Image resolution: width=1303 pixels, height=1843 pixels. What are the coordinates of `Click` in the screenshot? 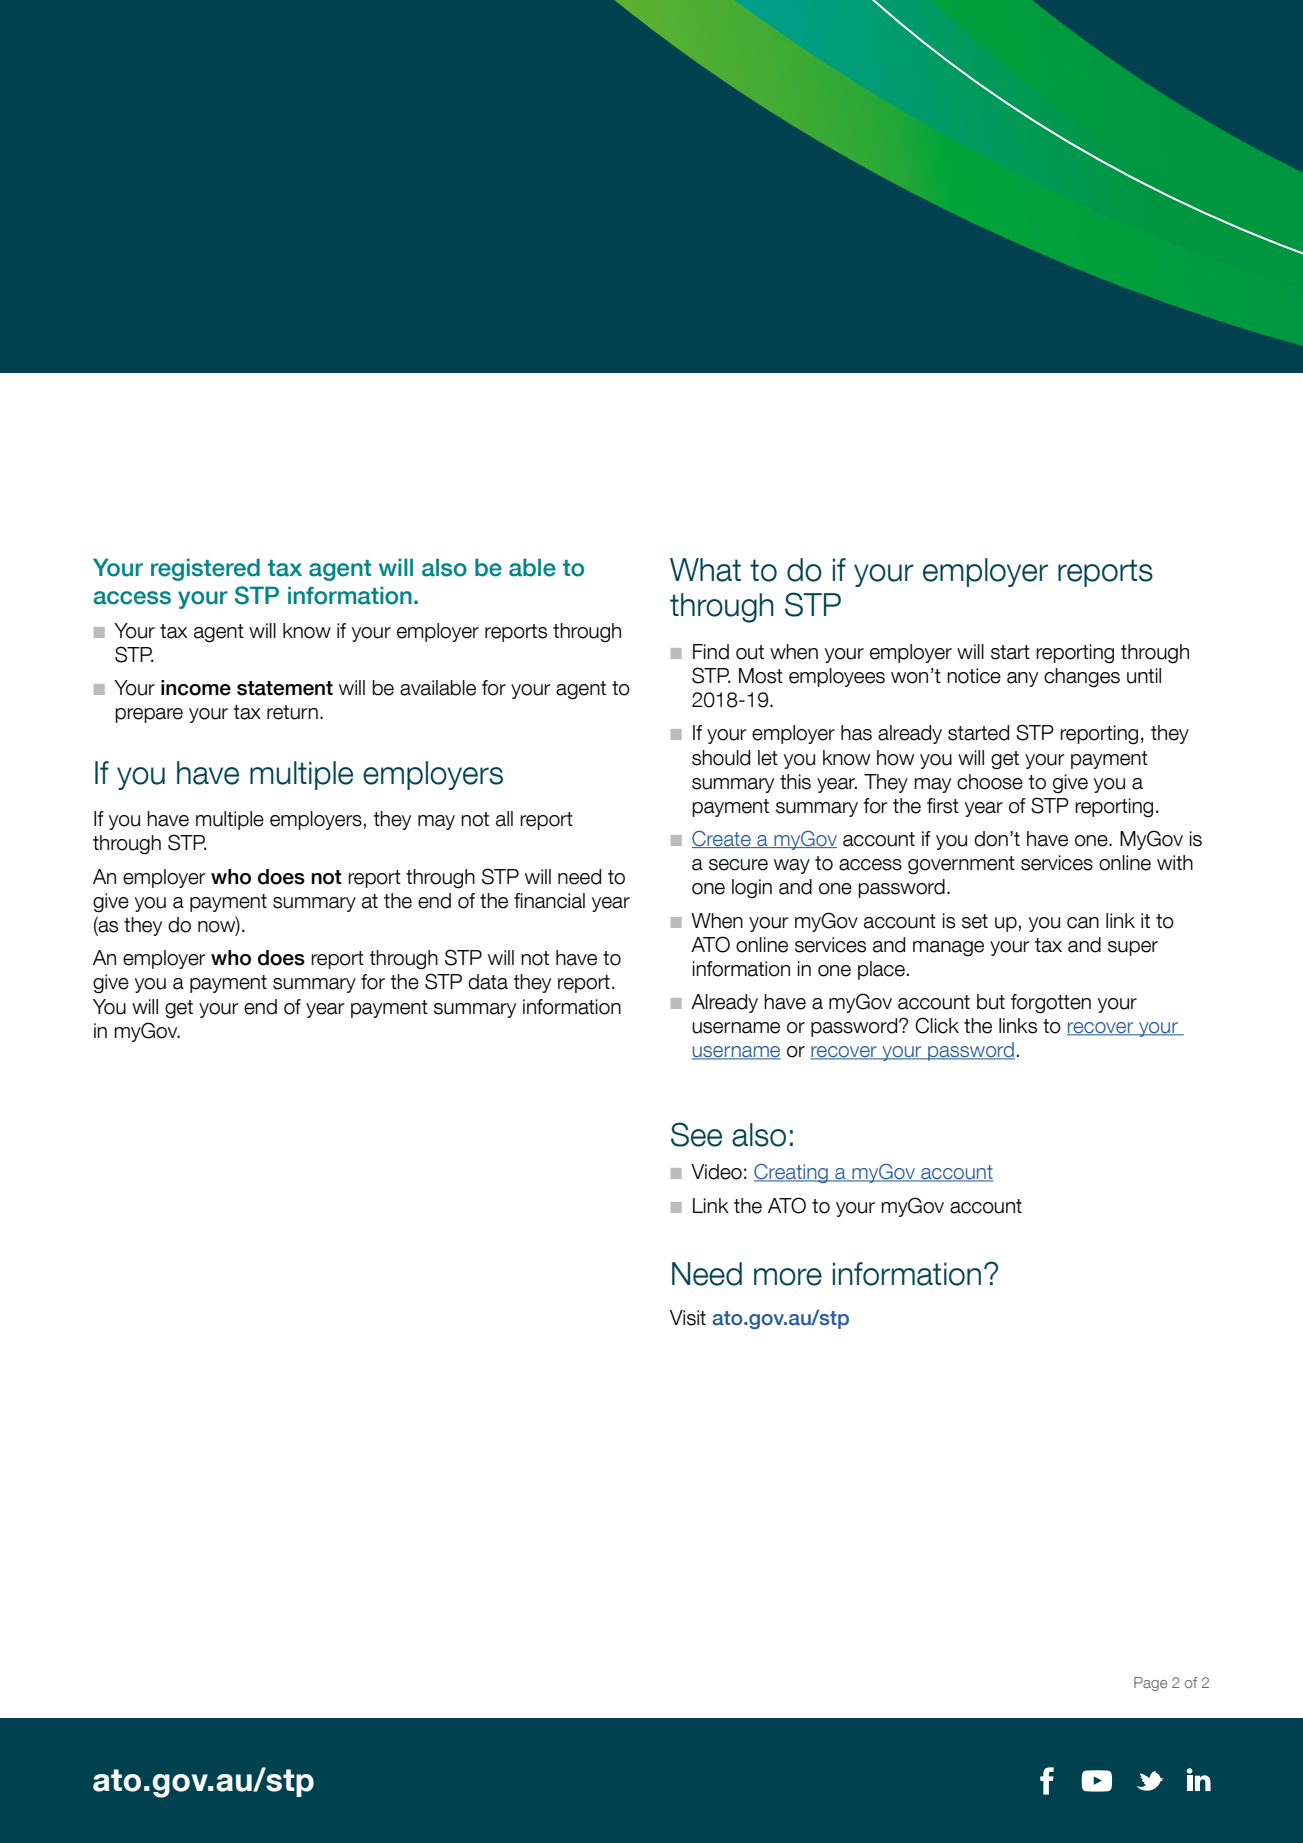 It's located at (937, 1025).
